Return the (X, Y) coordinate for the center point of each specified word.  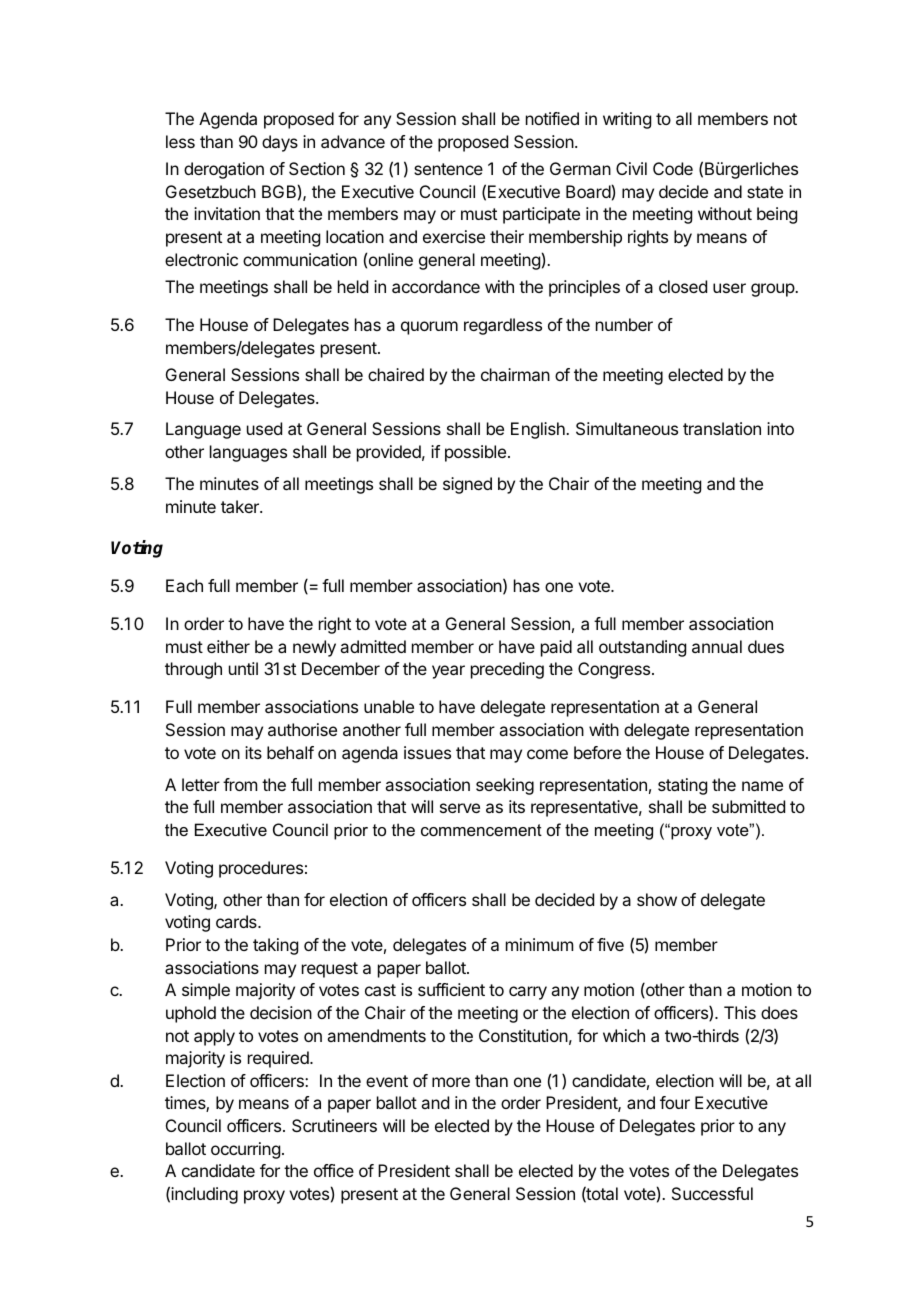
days (280, 143)
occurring (245, 1150)
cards (237, 921)
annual (717, 646)
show (657, 899)
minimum (539, 944)
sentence (448, 169)
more (451, 1082)
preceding (507, 670)
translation (722, 428)
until (243, 668)
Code (673, 168)
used (264, 428)
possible (475, 453)
